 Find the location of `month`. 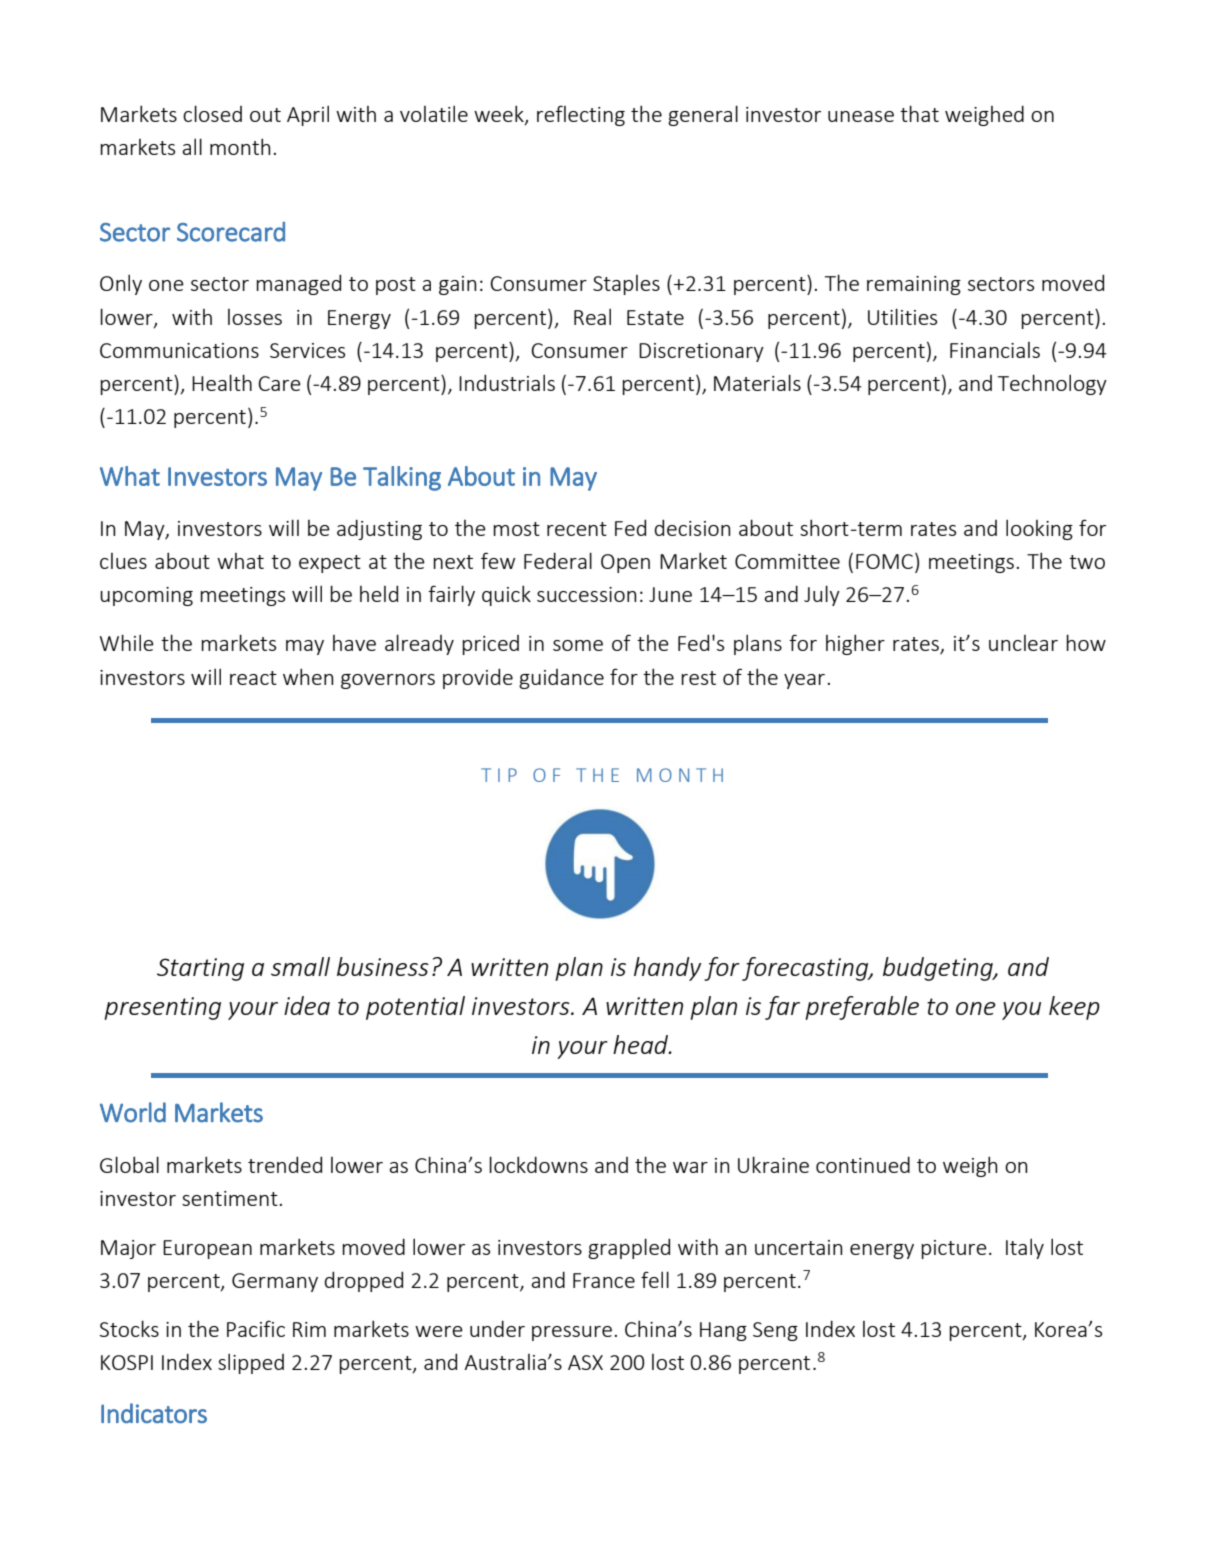

month is located at coordinates (240, 146).
